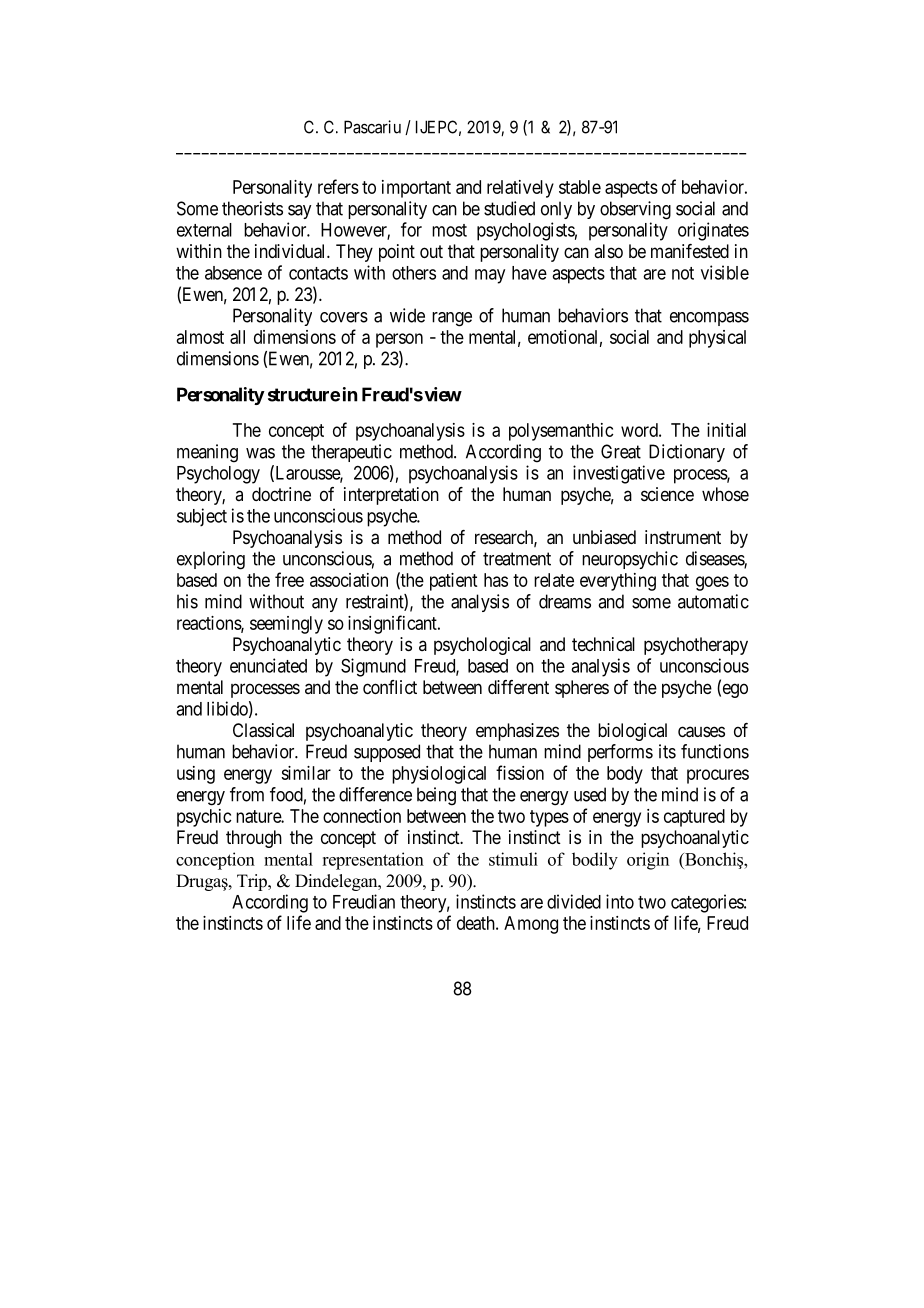  Describe the element at coordinates (635, 210) in the screenshot. I see `observing` at that location.
